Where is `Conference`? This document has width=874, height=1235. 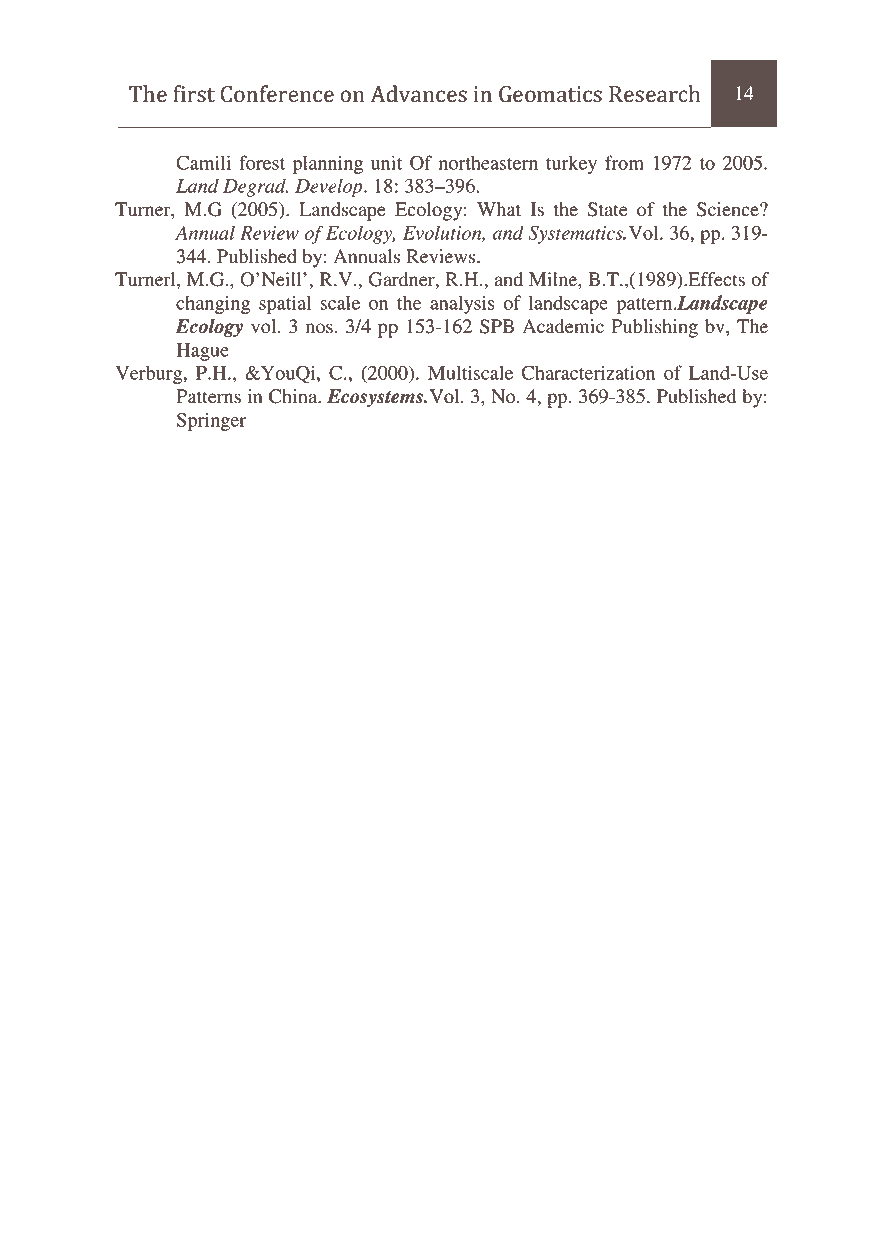
Conference is located at coordinates (277, 94).
